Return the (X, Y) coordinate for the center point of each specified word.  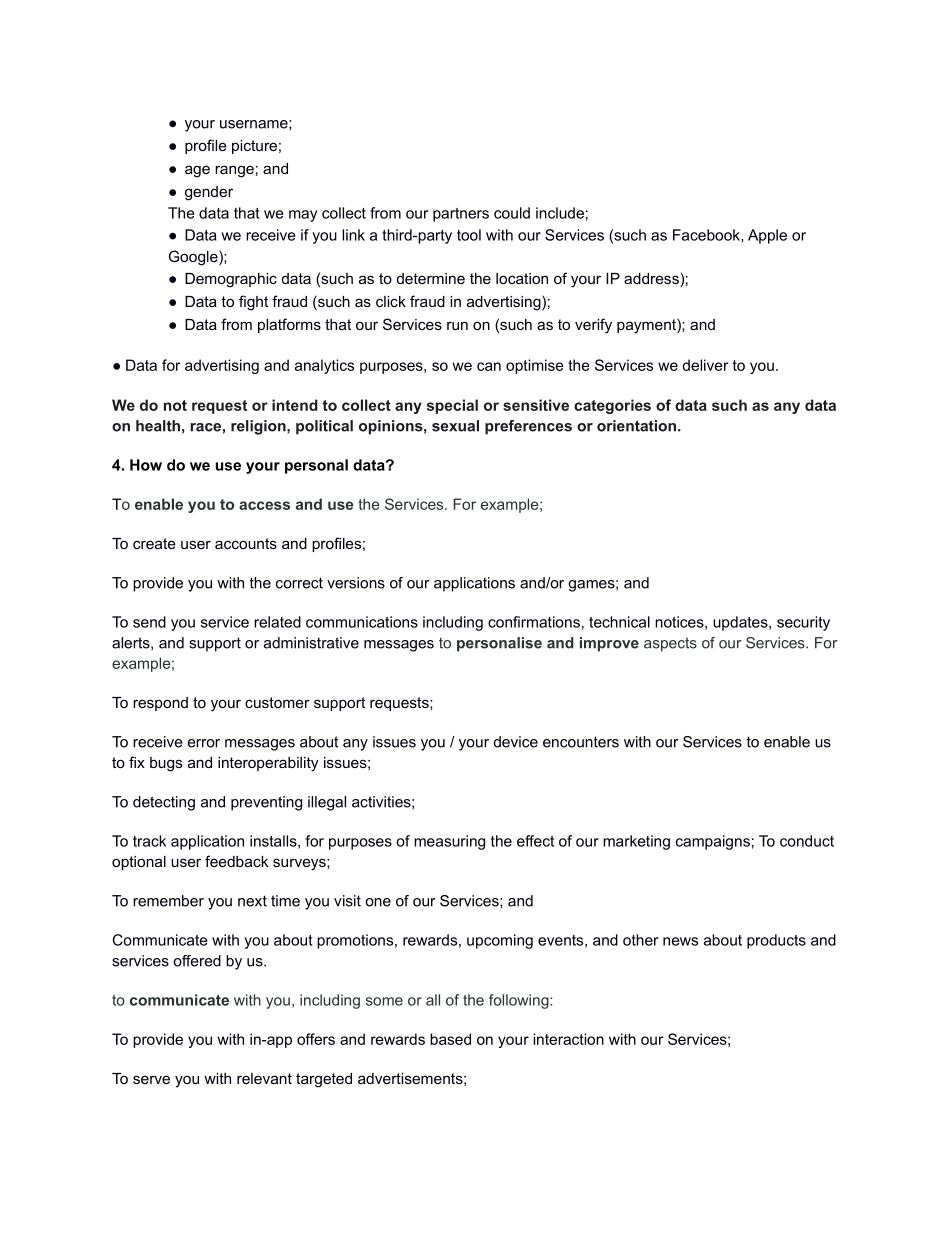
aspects (670, 644)
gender (209, 193)
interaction (568, 1039)
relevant (264, 1078)
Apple (767, 236)
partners (461, 215)
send (149, 622)
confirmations (534, 622)
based (450, 1039)
